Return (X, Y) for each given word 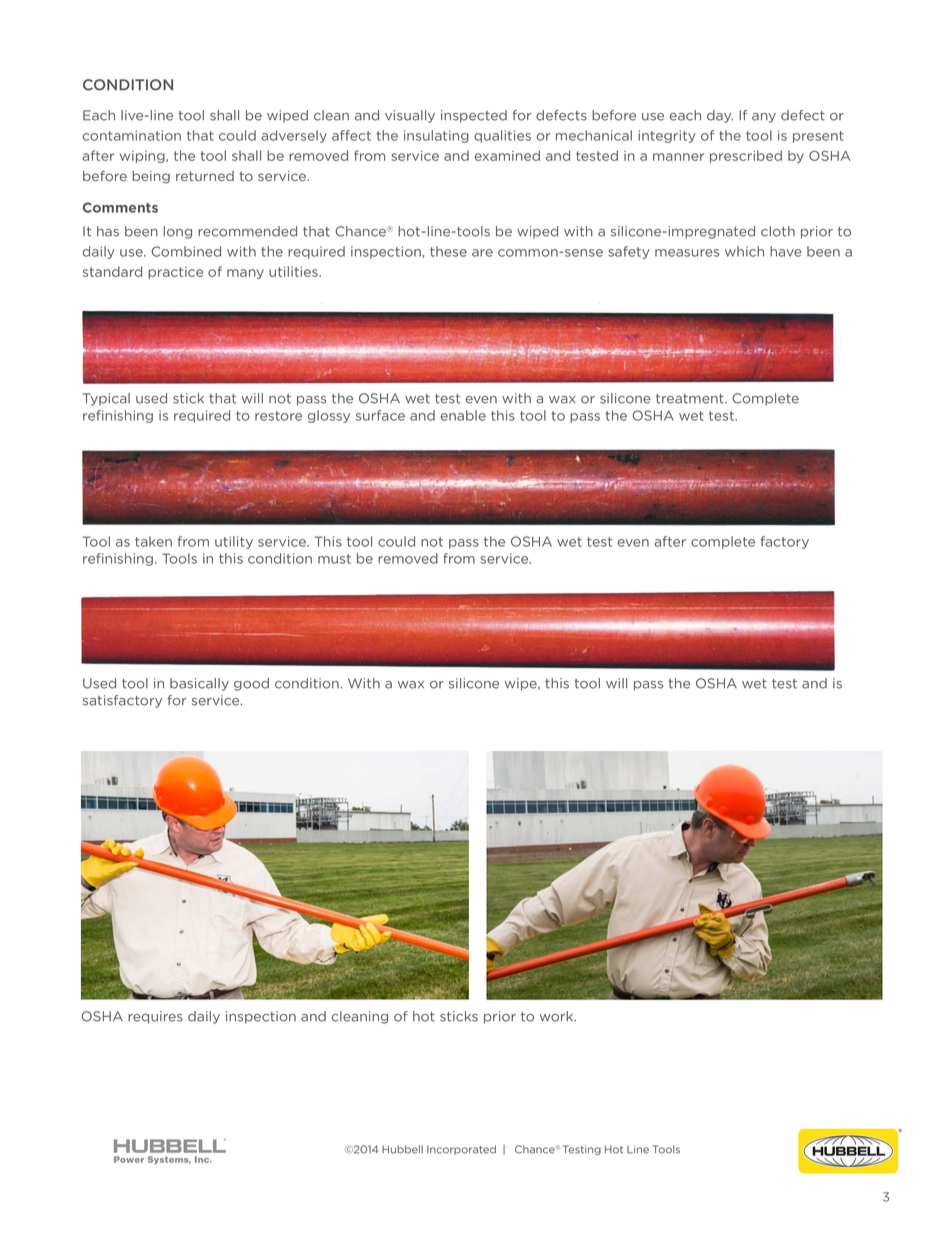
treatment (691, 399)
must (334, 559)
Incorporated (461, 1150)
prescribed (746, 156)
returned (205, 176)
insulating (436, 136)
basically (199, 684)
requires (155, 1017)
